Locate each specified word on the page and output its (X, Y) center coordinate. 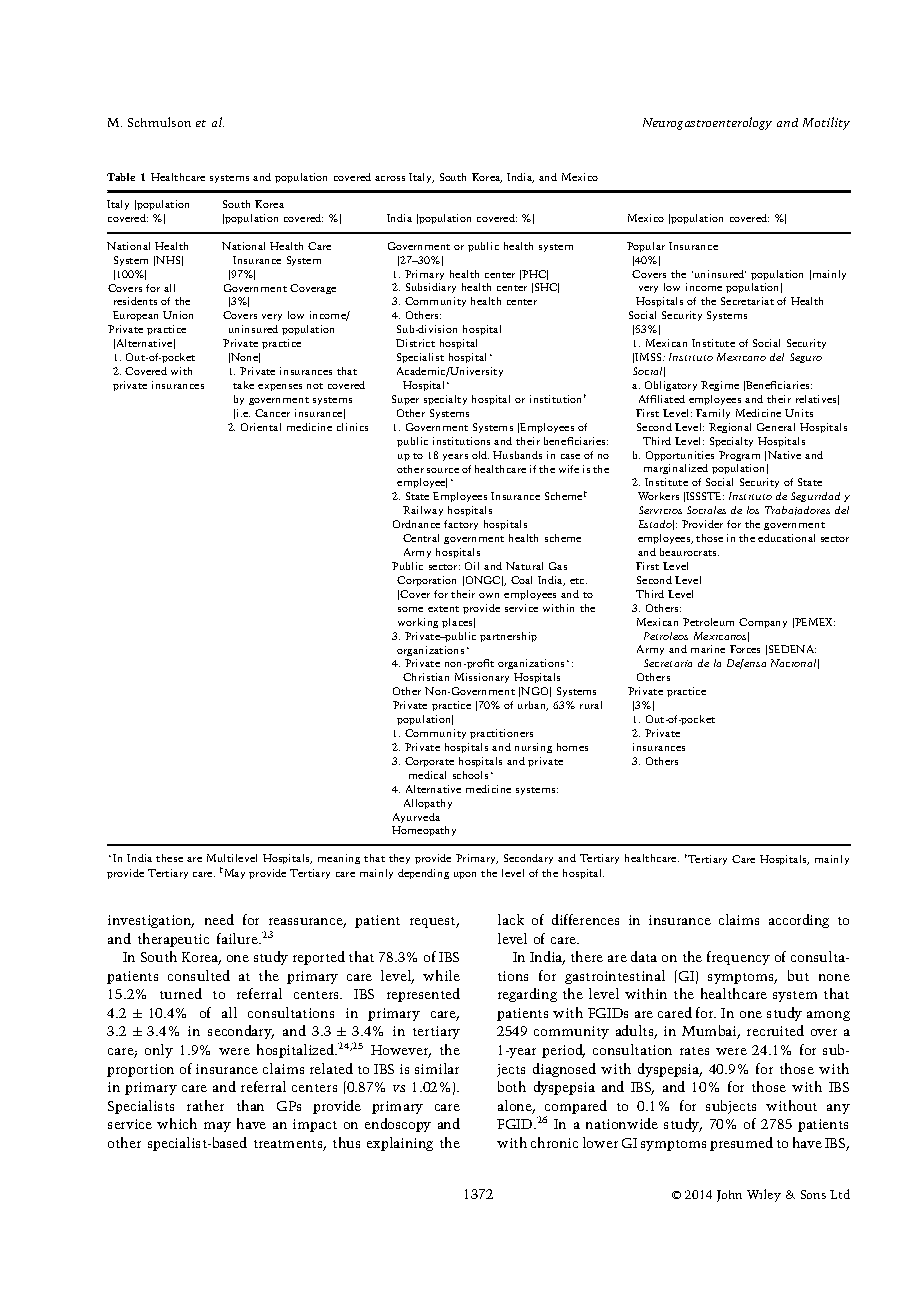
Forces (745, 649)
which (177, 1123)
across (390, 178)
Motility (826, 123)
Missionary (482, 678)
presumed (741, 1144)
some (410, 609)
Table (121, 177)
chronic (554, 1142)
